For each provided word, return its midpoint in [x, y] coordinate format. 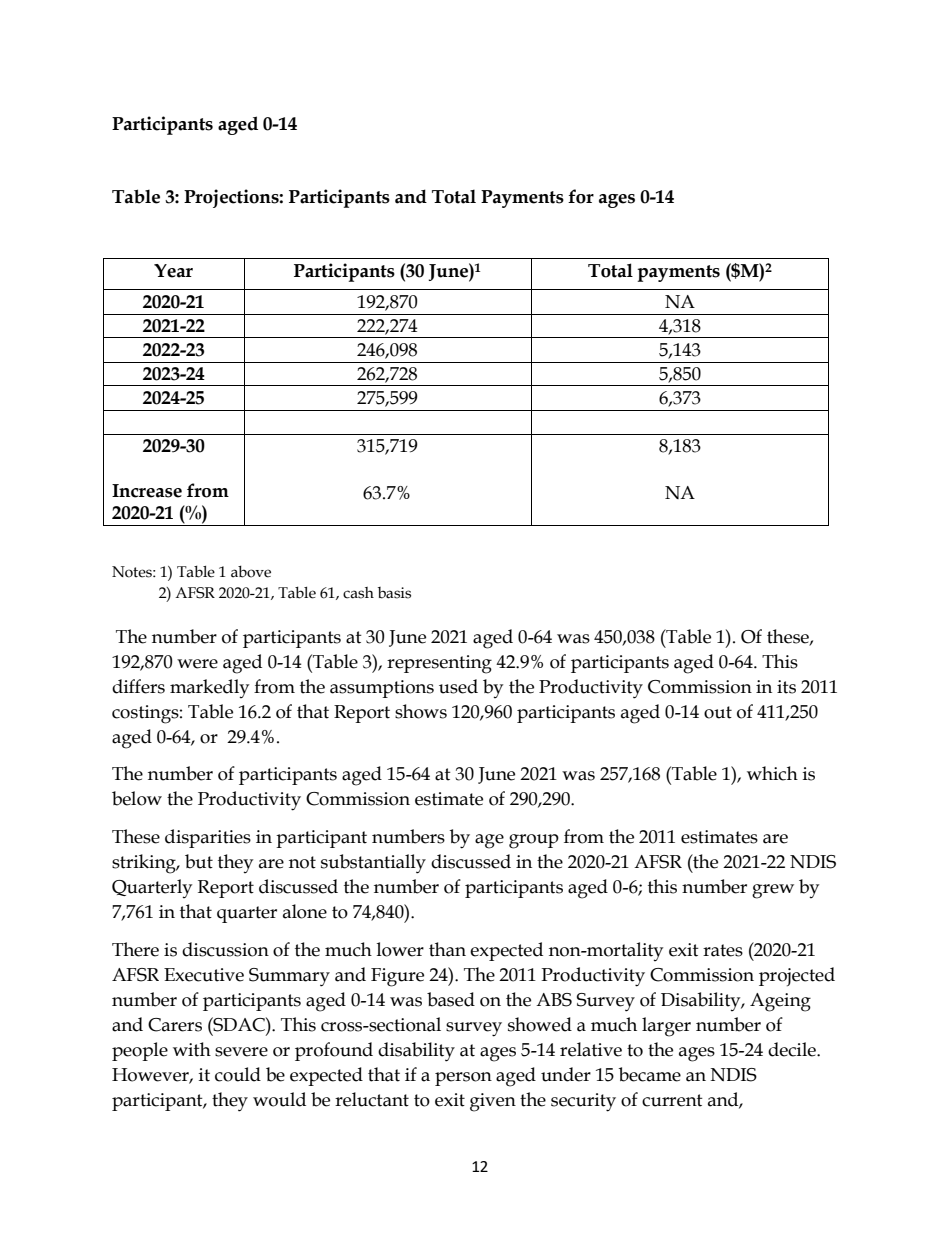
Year [173, 271]
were [197, 664]
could [238, 1074]
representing [439, 664]
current [672, 1100]
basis [394, 593]
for [581, 196]
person [463, 1079]
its [786, 687]
